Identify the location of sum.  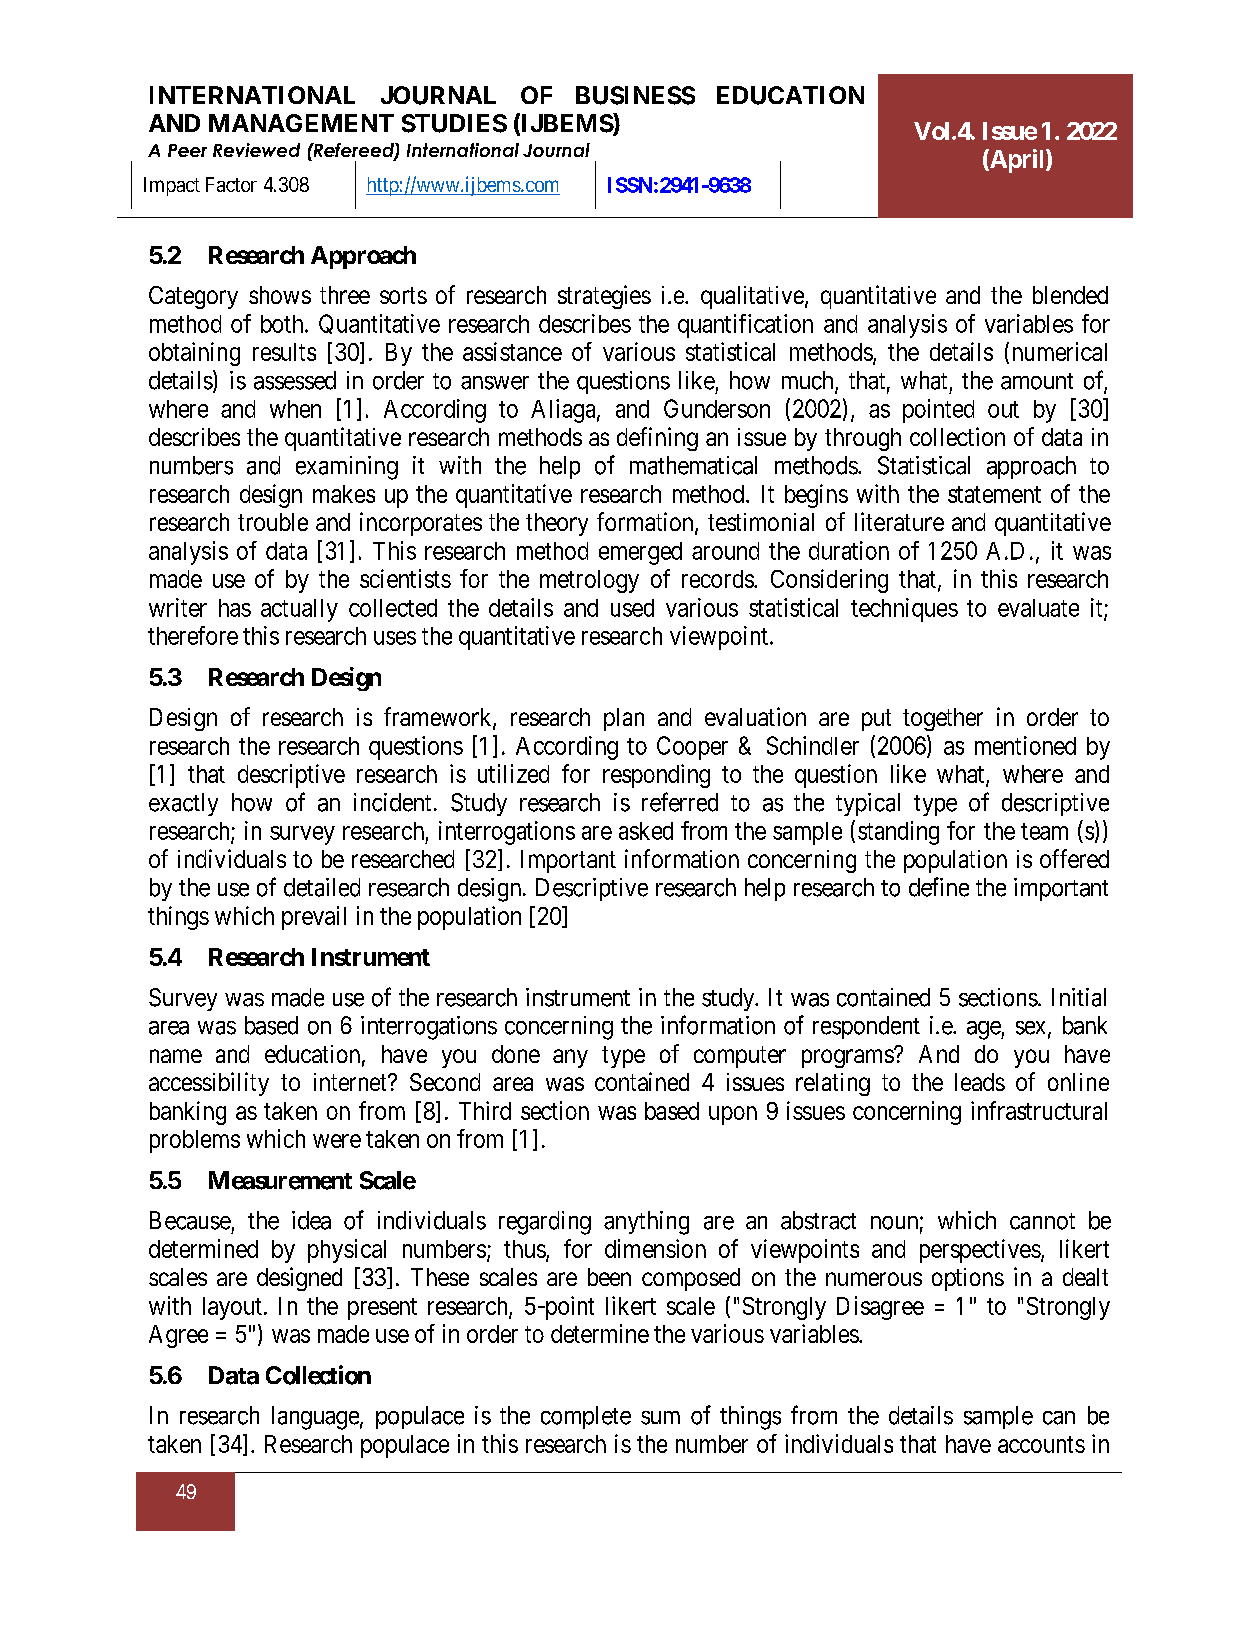
(660, 1418).
